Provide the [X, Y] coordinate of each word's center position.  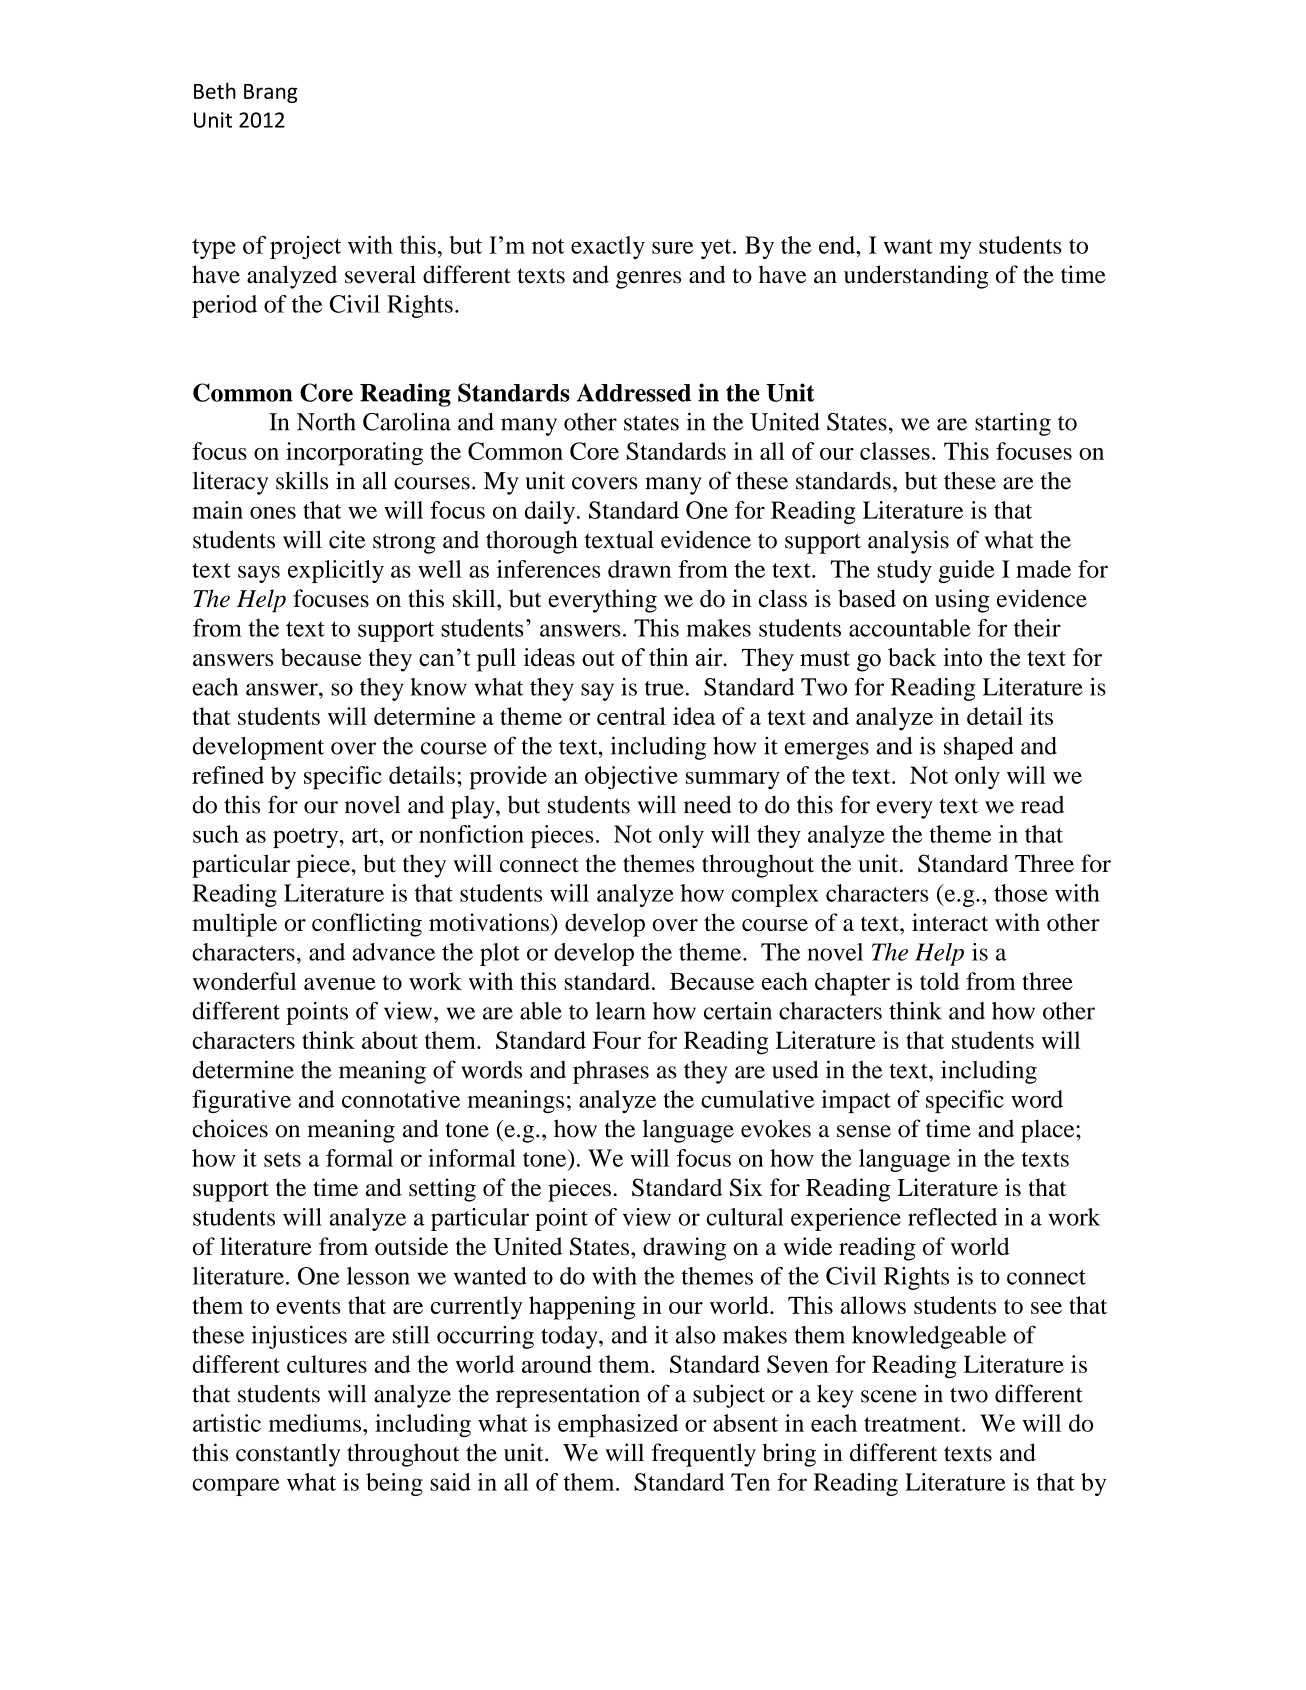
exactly [608, 247]
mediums [315, 1423]
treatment [913, 1424]
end [838, 245]
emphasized [618, 1425]
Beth [215, 91]
